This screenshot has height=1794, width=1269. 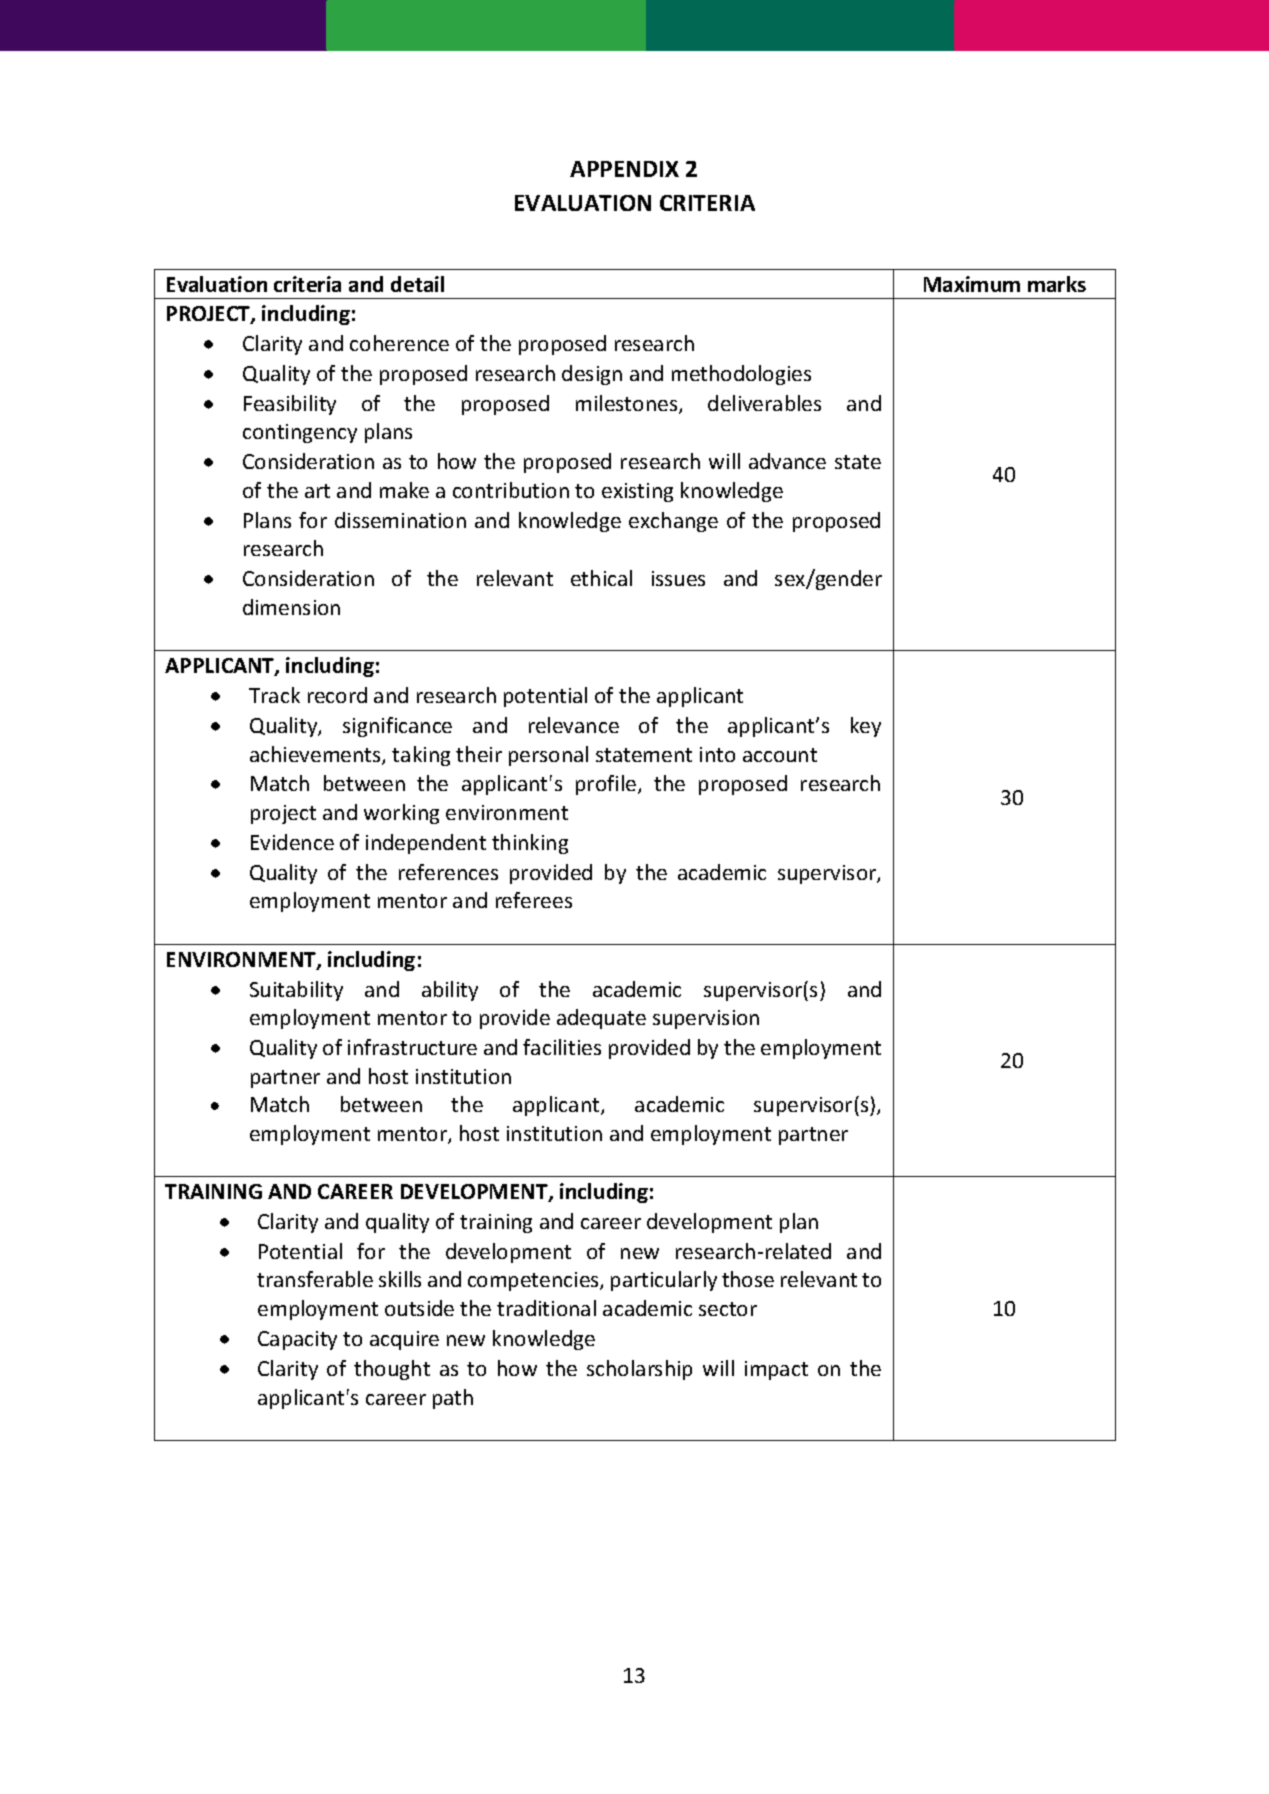 I want to click on thought, so click(x=392, y=1370).
